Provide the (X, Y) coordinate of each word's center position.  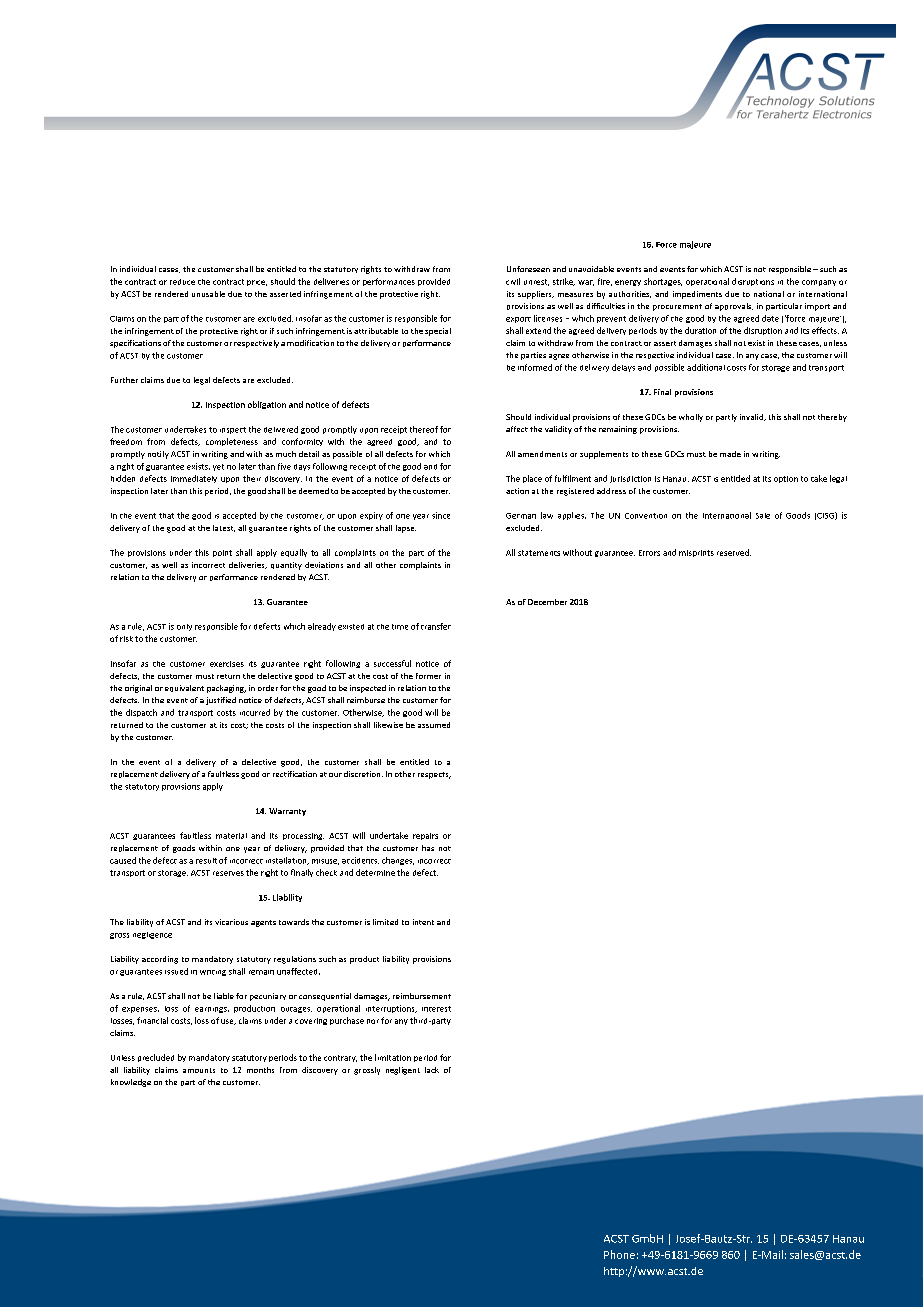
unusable (208, 294)
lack (432, 1070)
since (441, 515)
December (547, 602)
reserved (734, 552)
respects (434, 775)
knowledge (131, 1083)
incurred (255, 712)
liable (224, 996)
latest (224, 528)
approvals (734, 307)
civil (513, 281)
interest (436, 1009)
